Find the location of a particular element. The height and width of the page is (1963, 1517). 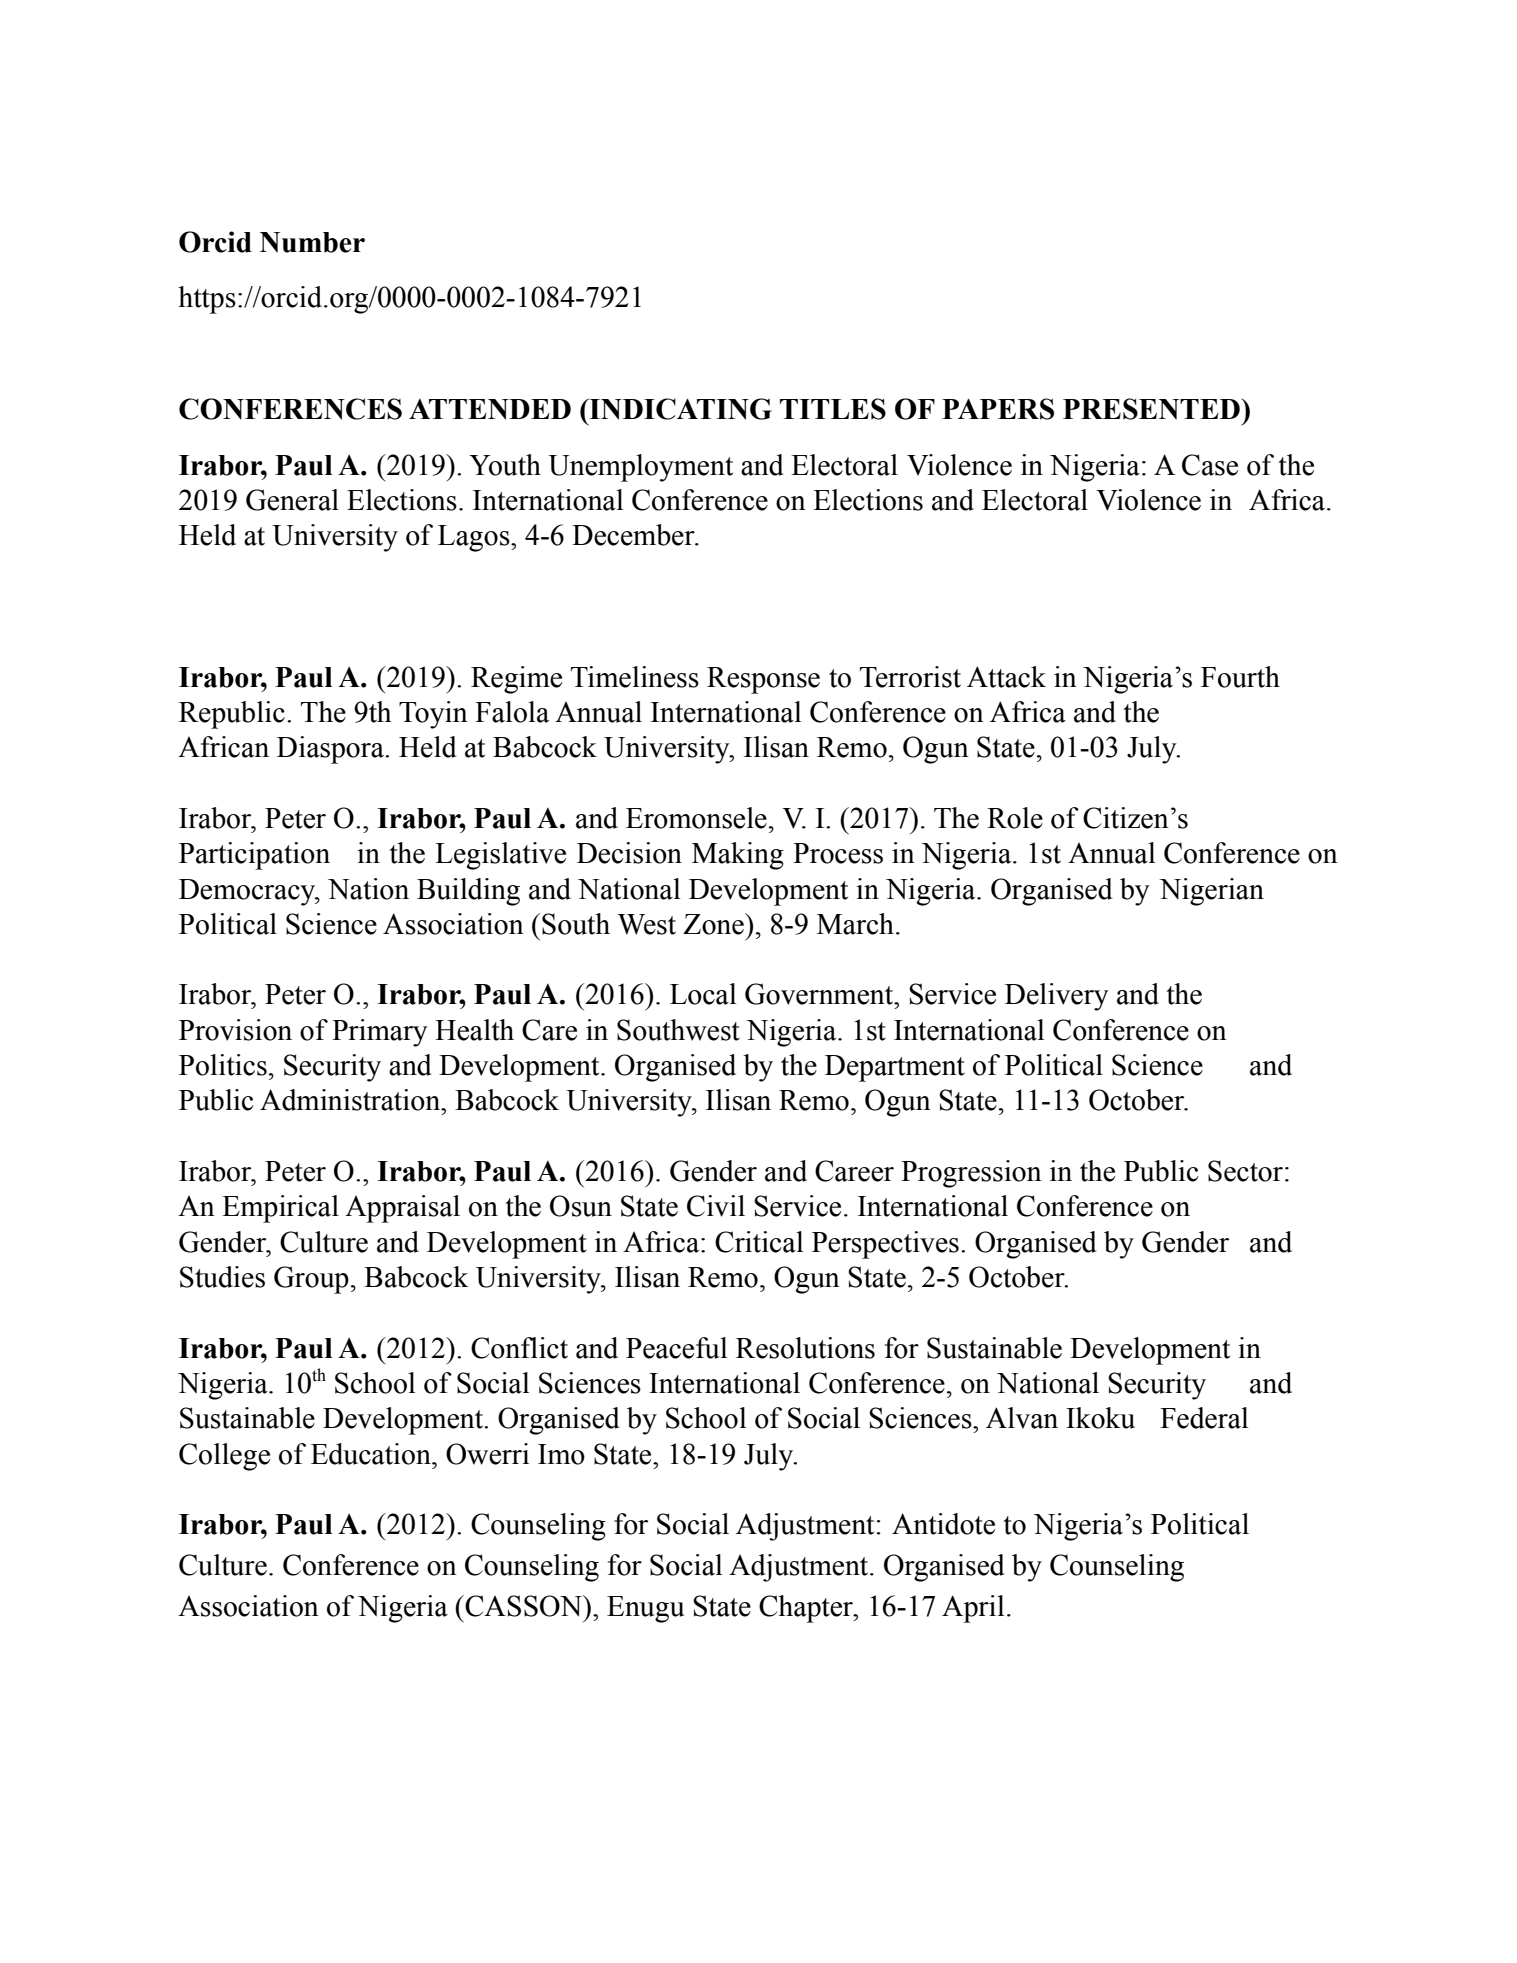

Response is located at coordinates (763, 680).
